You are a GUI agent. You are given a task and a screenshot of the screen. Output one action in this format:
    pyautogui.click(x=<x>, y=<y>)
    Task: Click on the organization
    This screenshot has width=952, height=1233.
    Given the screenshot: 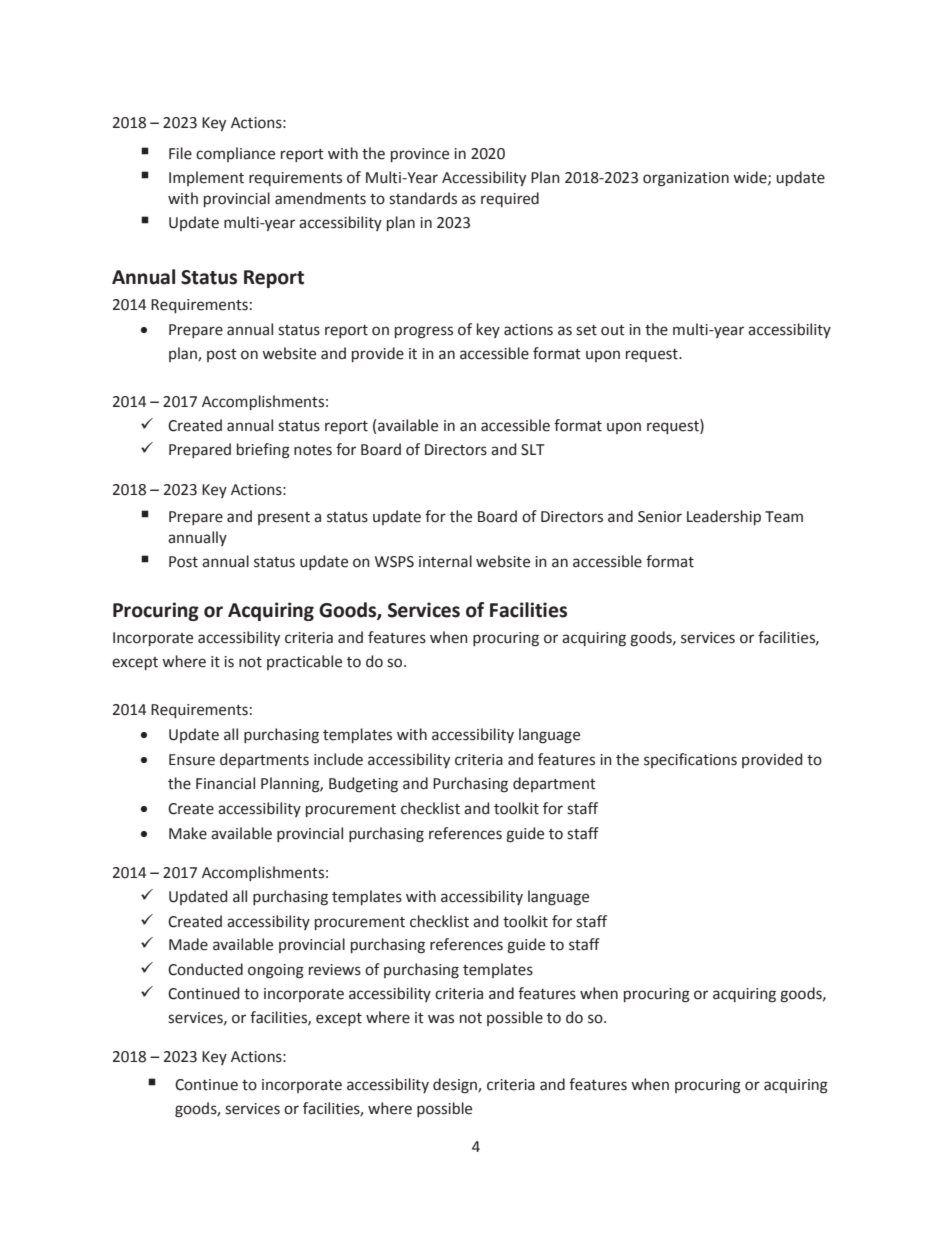 What is the action you would take?
    pyautogui.click(x=686, y=179)
